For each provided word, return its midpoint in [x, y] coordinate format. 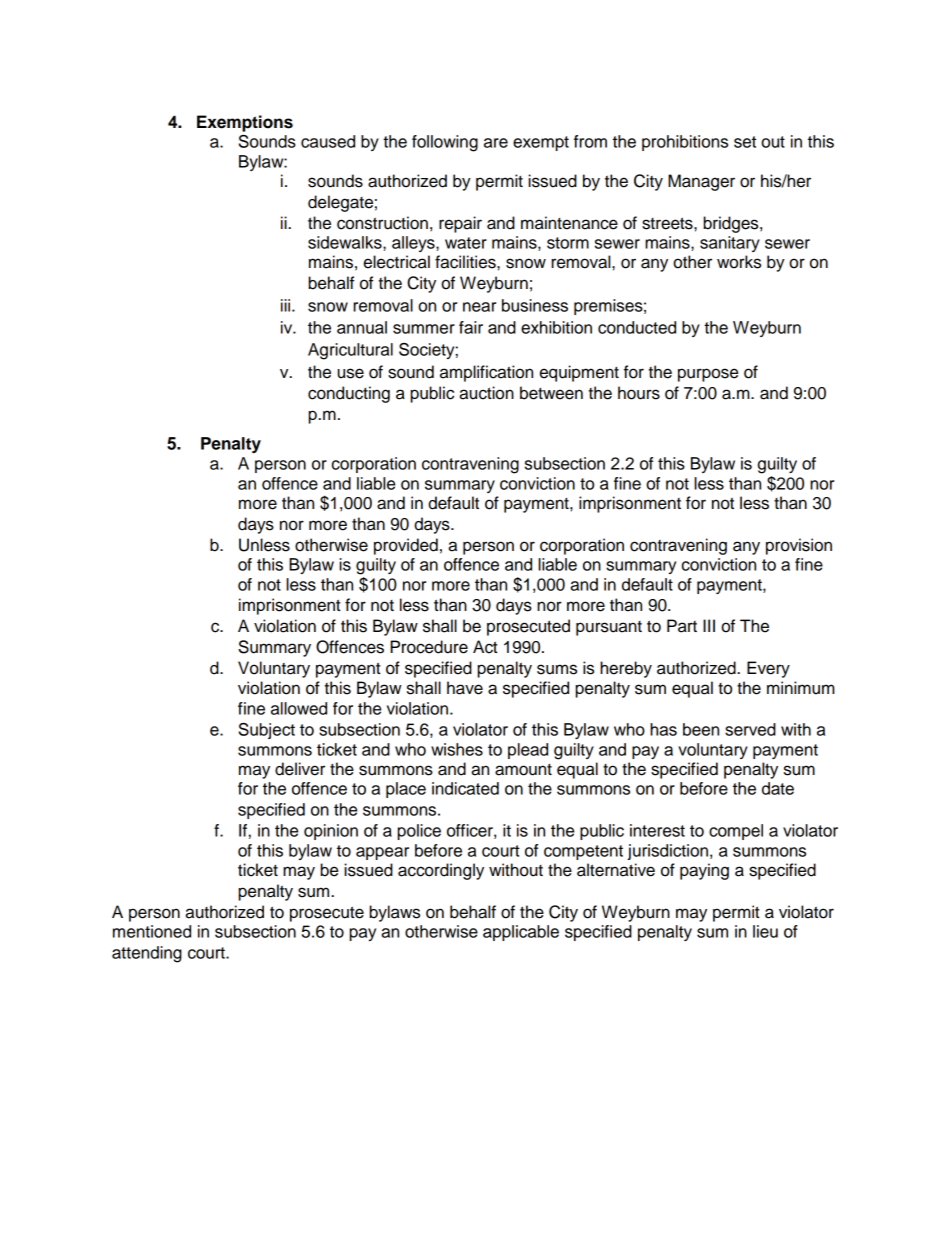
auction [486, 393]
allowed [299, 708]
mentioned [152, 931]
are [496, 143]
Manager [701, 182]
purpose [708, 375]
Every [768, 669]
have [465, 688]
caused [328, 141]
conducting [349, 394]
